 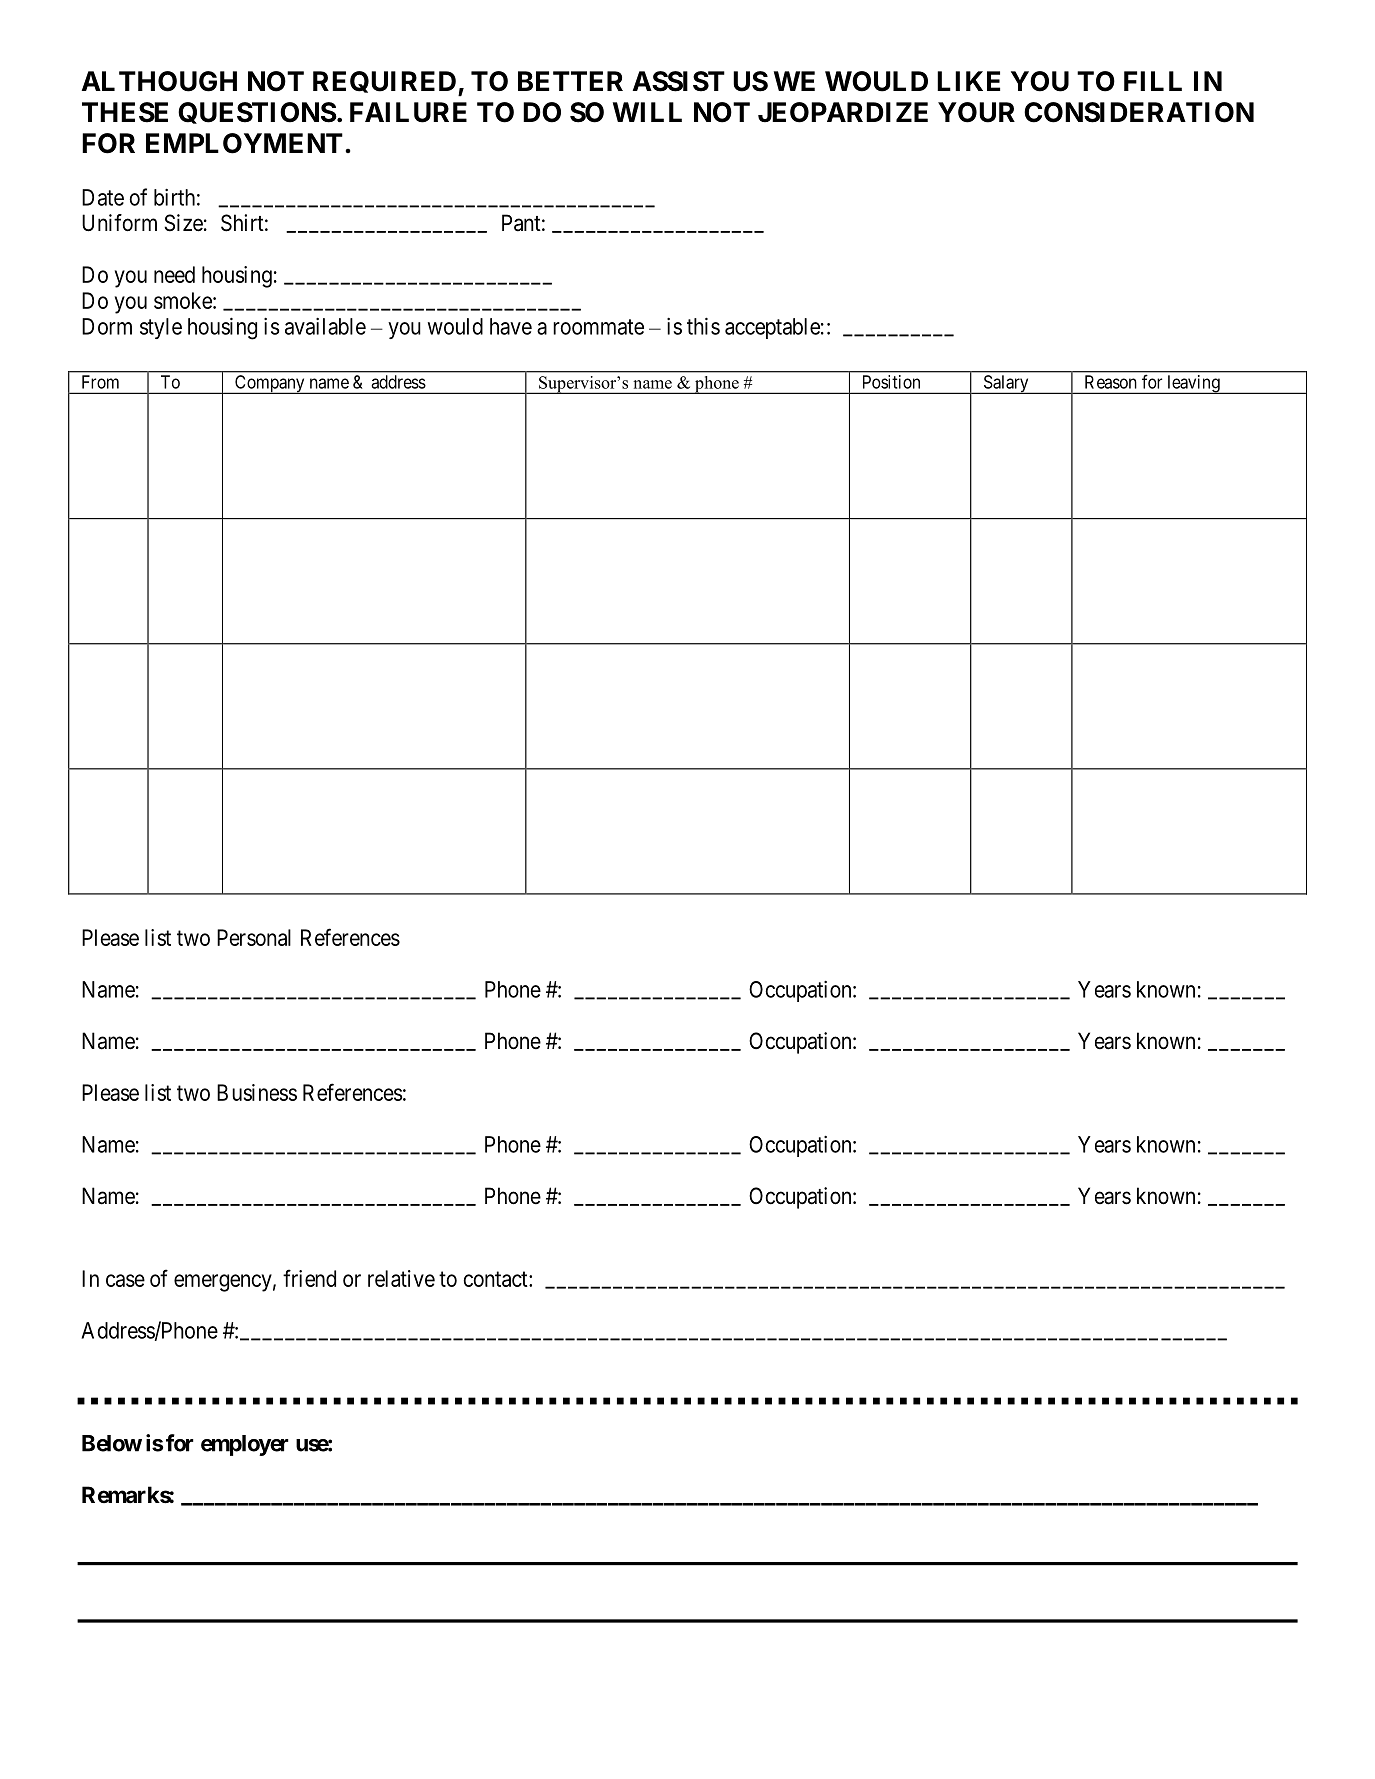 What do you see at coordinates (245, 1445) in the document?
I see `employer` at bounding box center [245, 1445].
